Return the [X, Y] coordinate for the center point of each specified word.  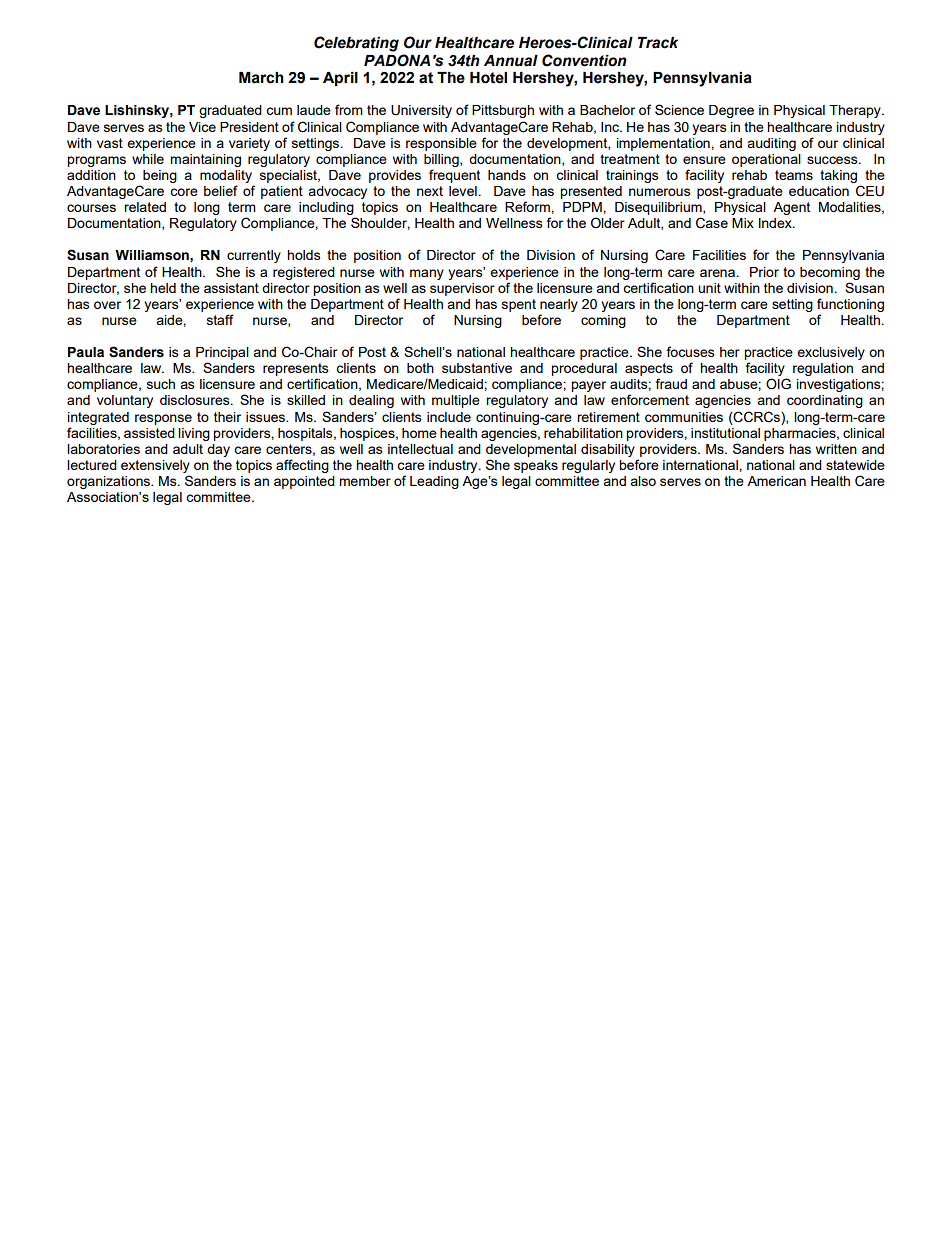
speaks [536, 466]
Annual [511, 61]
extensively [155, 466]
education [819, 191]
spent [519, 305]
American [776, 481]
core [184, 192]
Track [658, 43]
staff [220, 319]
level [463, 191]
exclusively [831, 353]
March [261, 78]
